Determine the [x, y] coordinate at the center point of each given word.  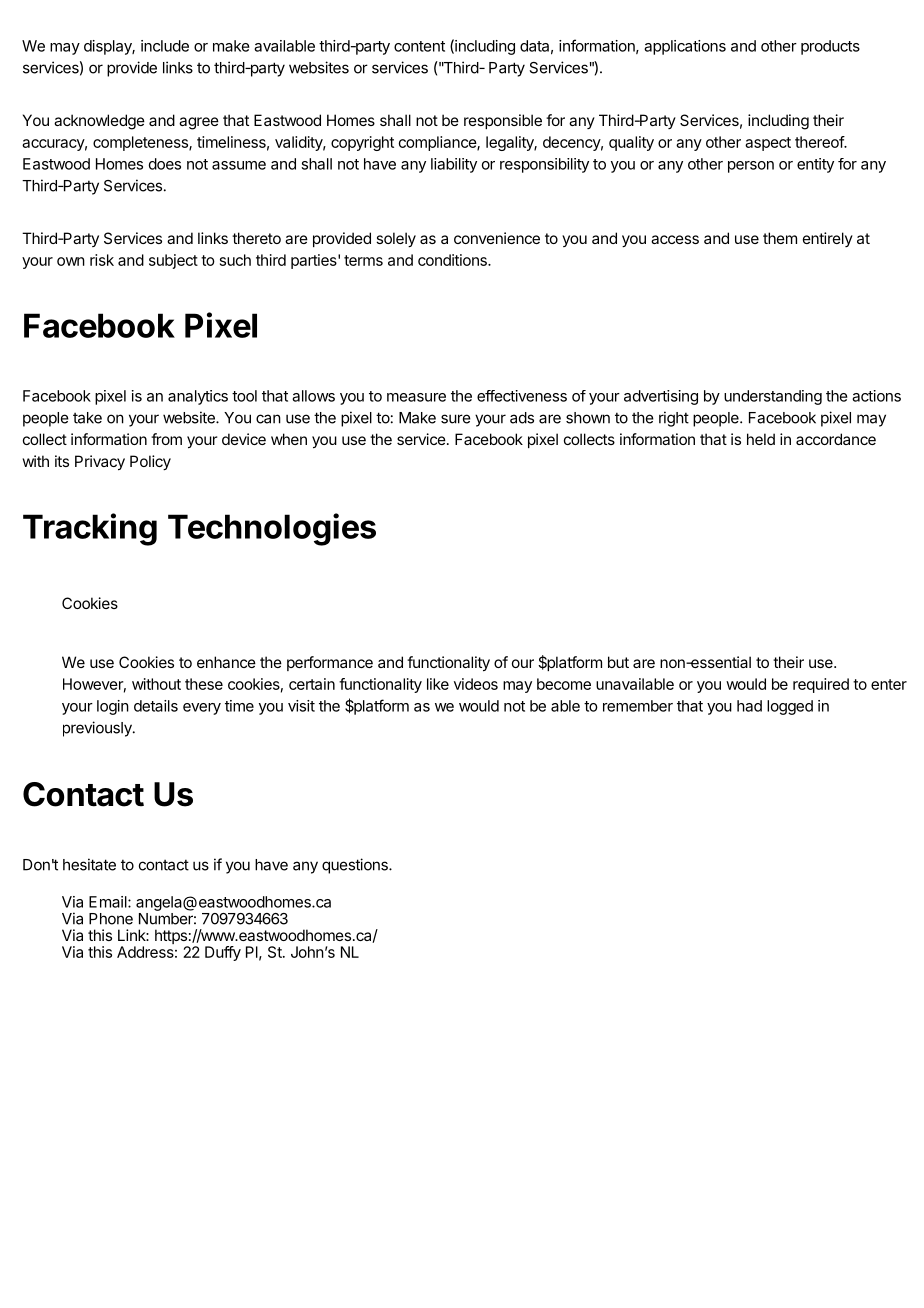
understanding [773, 397]
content [419, 46]
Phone [111, 919]
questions [356, 866]
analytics [198, 397]
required [821, 685]
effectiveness [522, 396]
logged [790, 707]
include [165, 46]
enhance [226, 662]
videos [476, 684]
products [830, 47]
